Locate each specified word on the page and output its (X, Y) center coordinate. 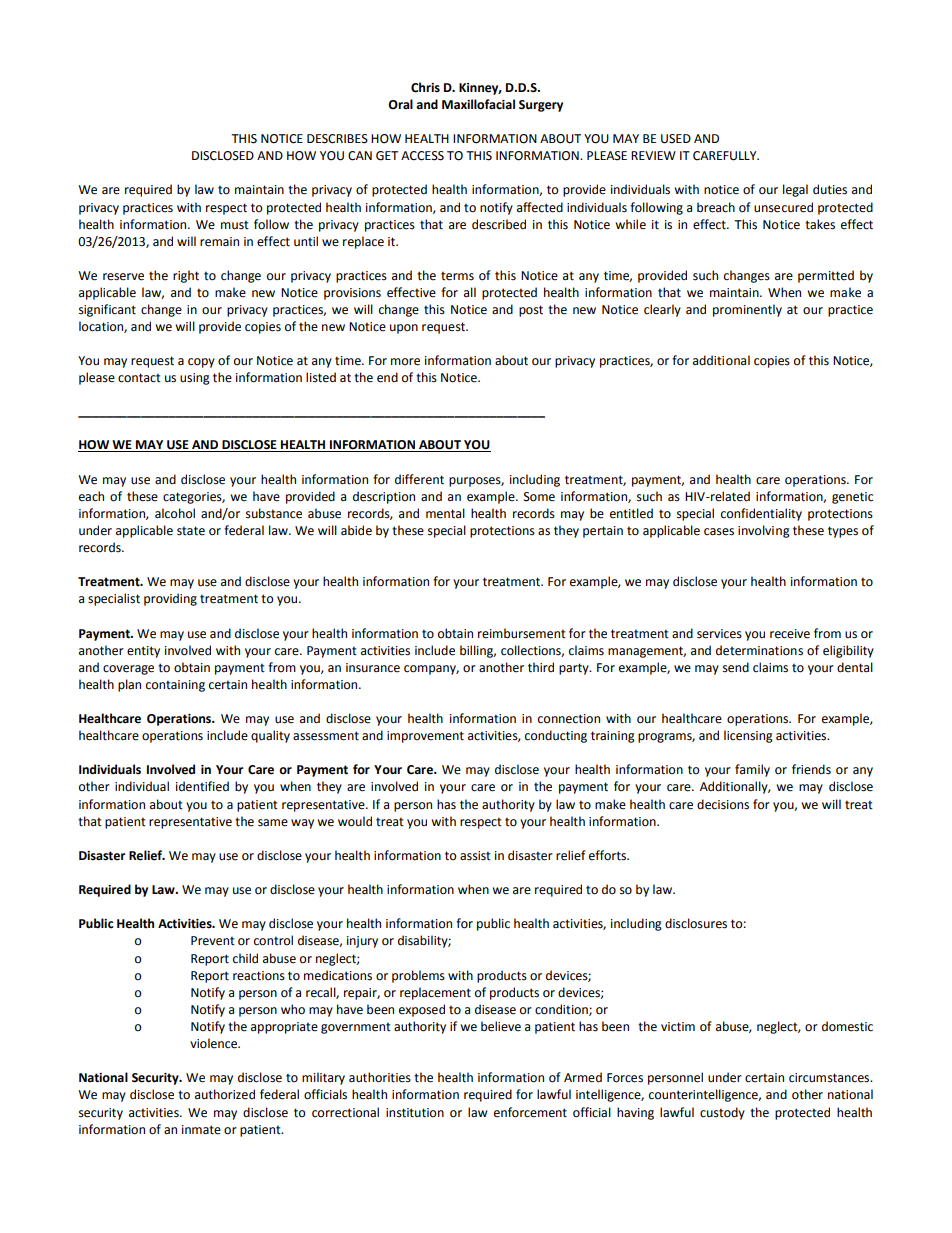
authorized (225, 1094)
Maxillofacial (478, 104)
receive (790, 634)
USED (676, 139)
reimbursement (522, 633)
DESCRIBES (337, 139)
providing (170, 599)
